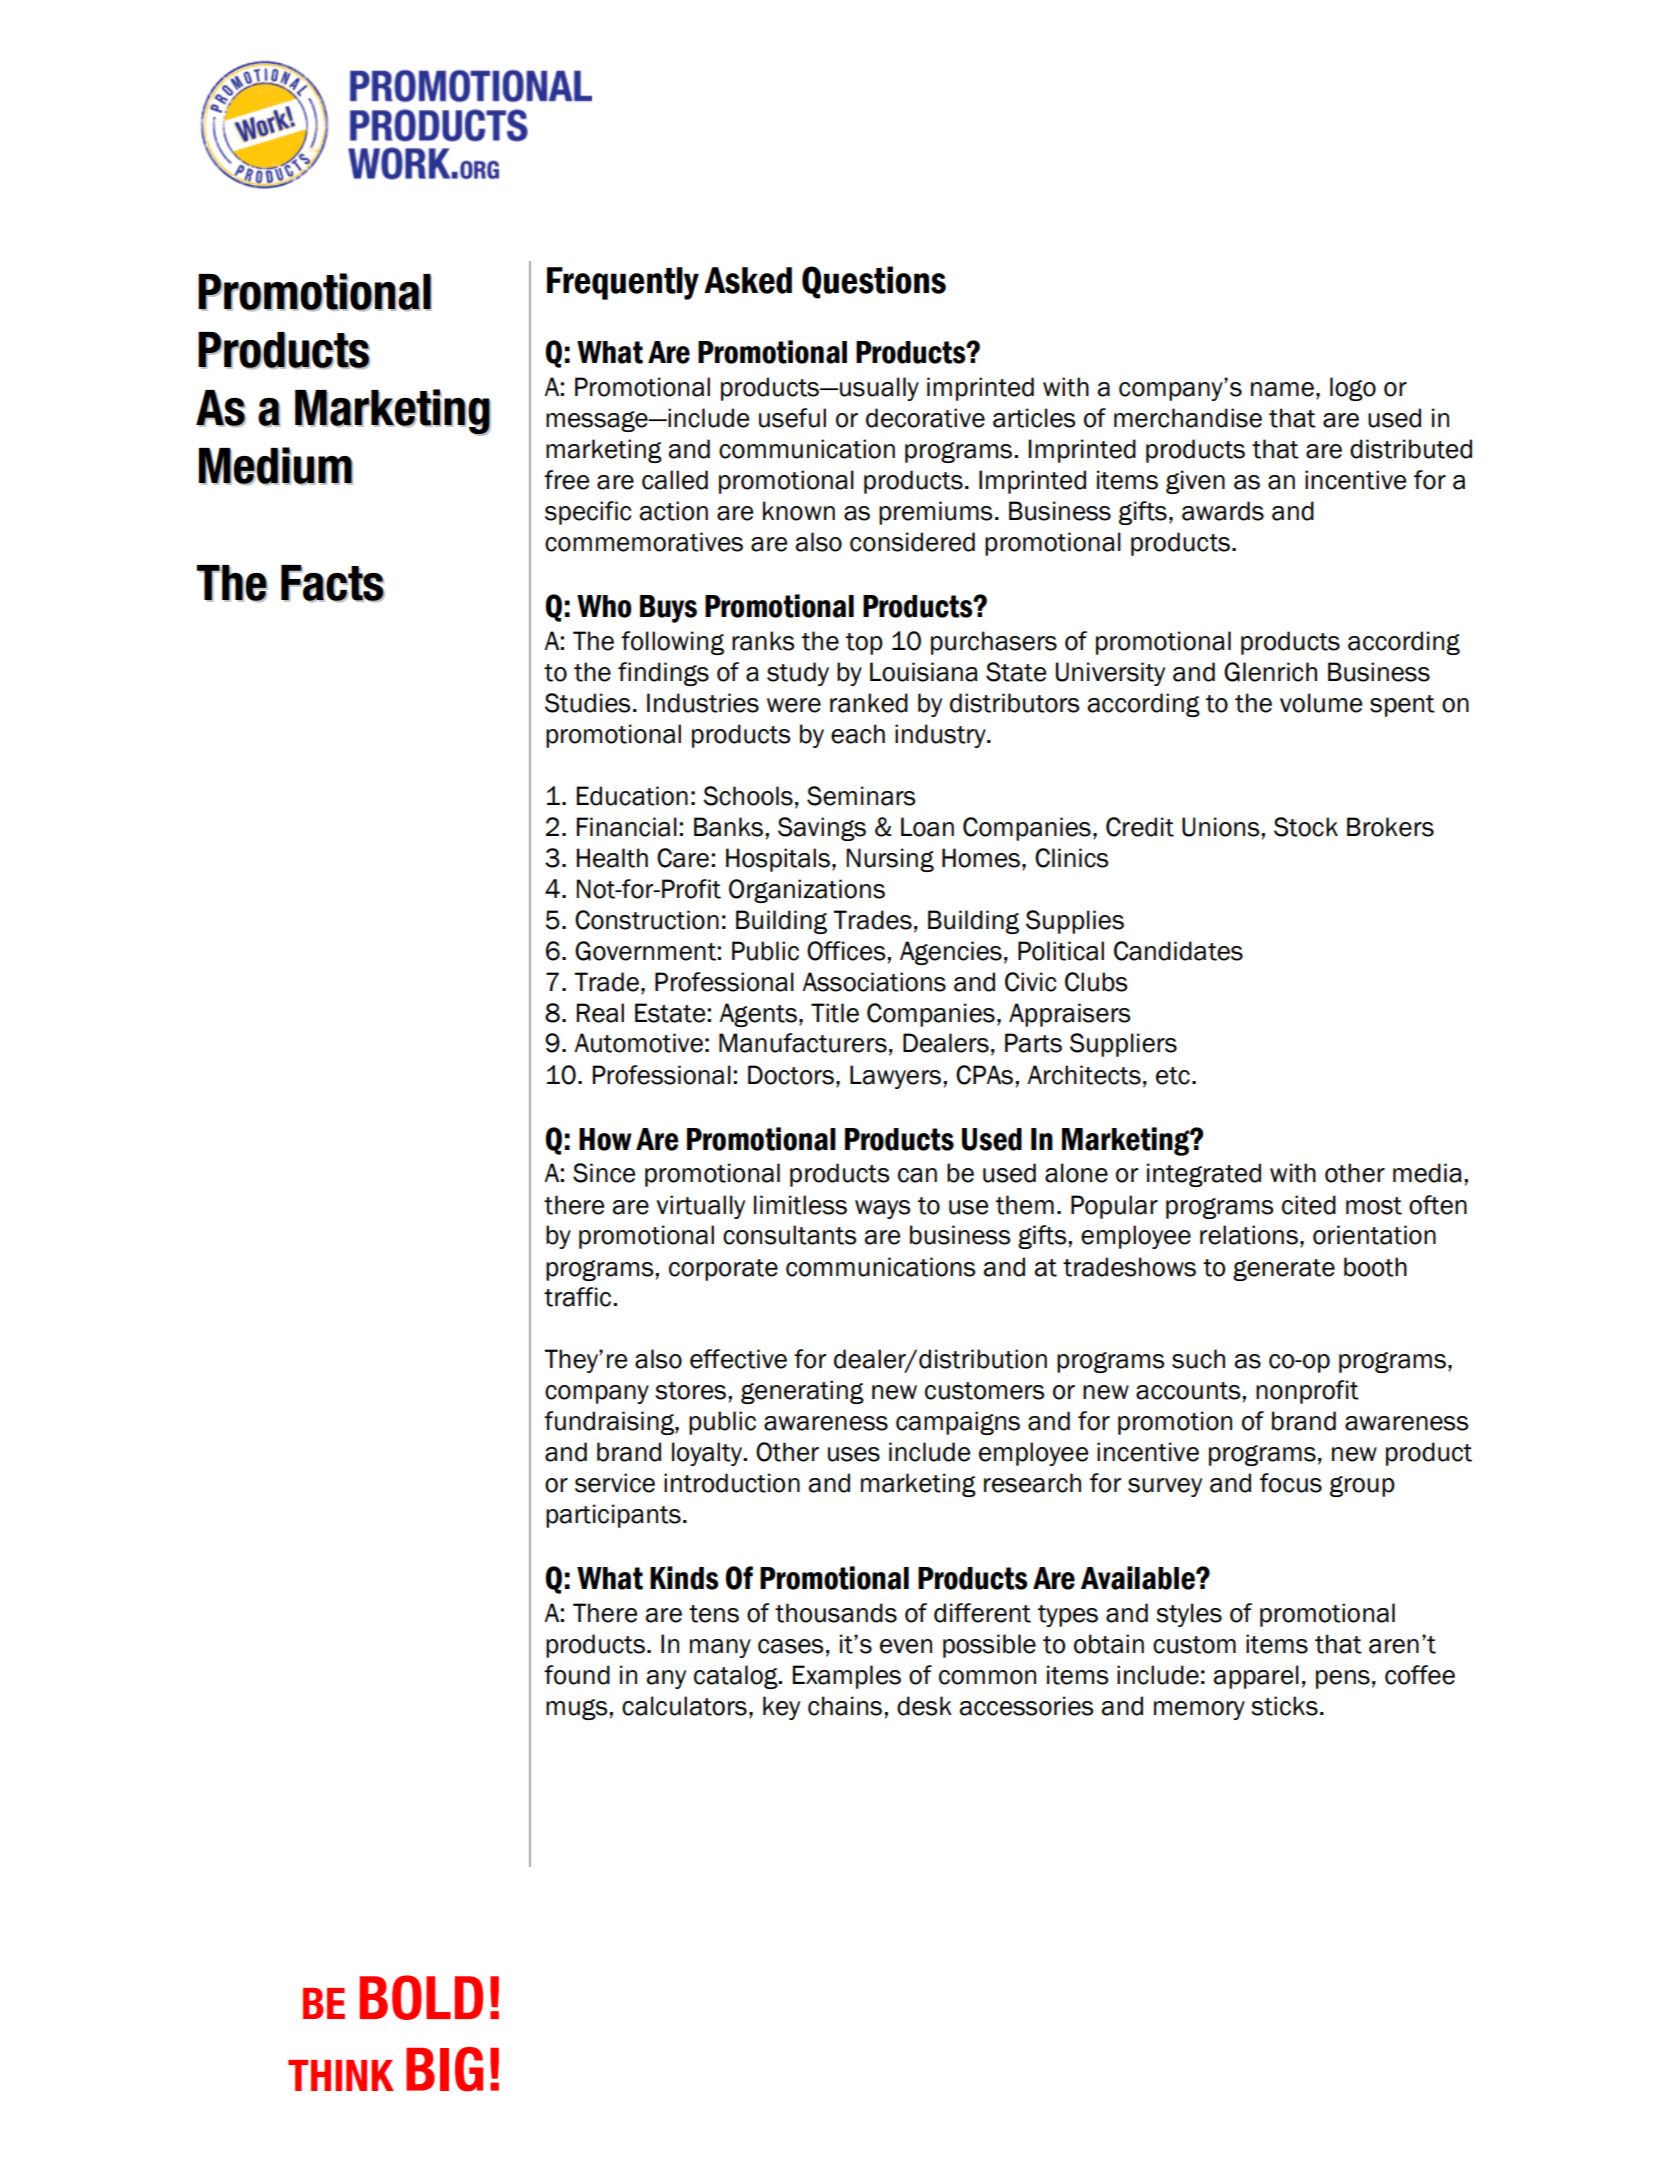 This screenshot has width=1671, height=2163. What do you see at coordinates (600, 1013) in the screenshot?
I see `Real` at bounding box center [600, 1013].
